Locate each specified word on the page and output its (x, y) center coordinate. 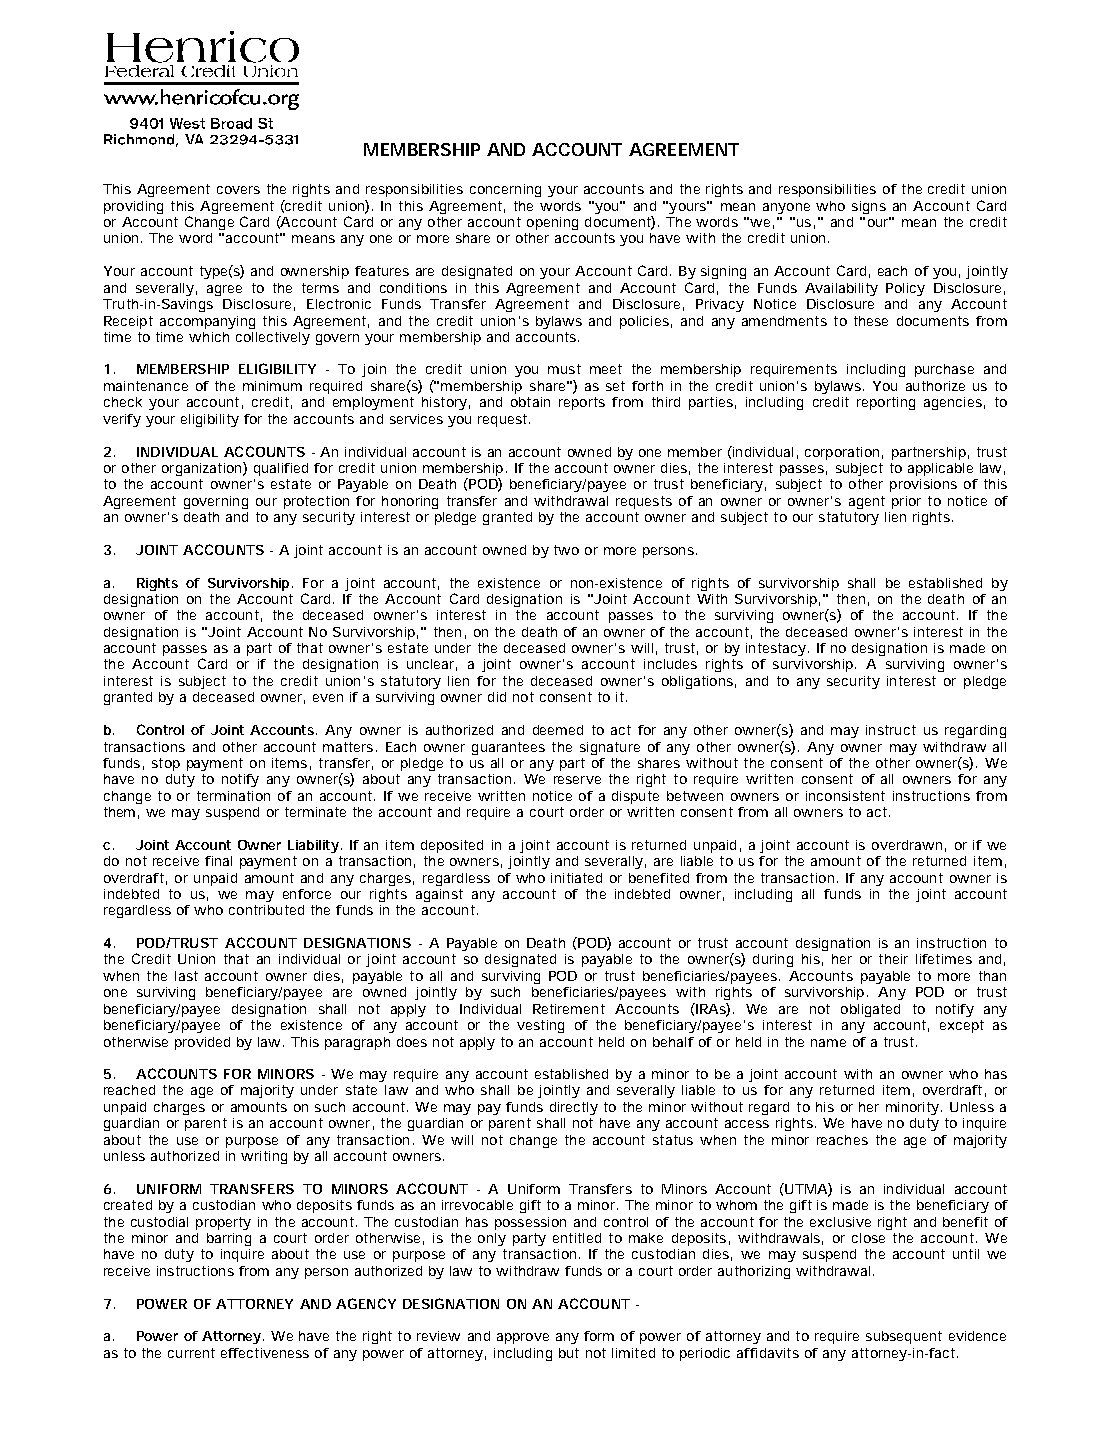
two (566, 550)
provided (202, 1043)
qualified (281, 469)
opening (552, 223)
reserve (577, 780)
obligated (870, 1010)
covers (238, 190)
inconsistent (845, 796)
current (191, 1353)
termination (233, 796)
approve (523, 1338)
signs (869, 207)
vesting (540, 1026)
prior (906, 502)
